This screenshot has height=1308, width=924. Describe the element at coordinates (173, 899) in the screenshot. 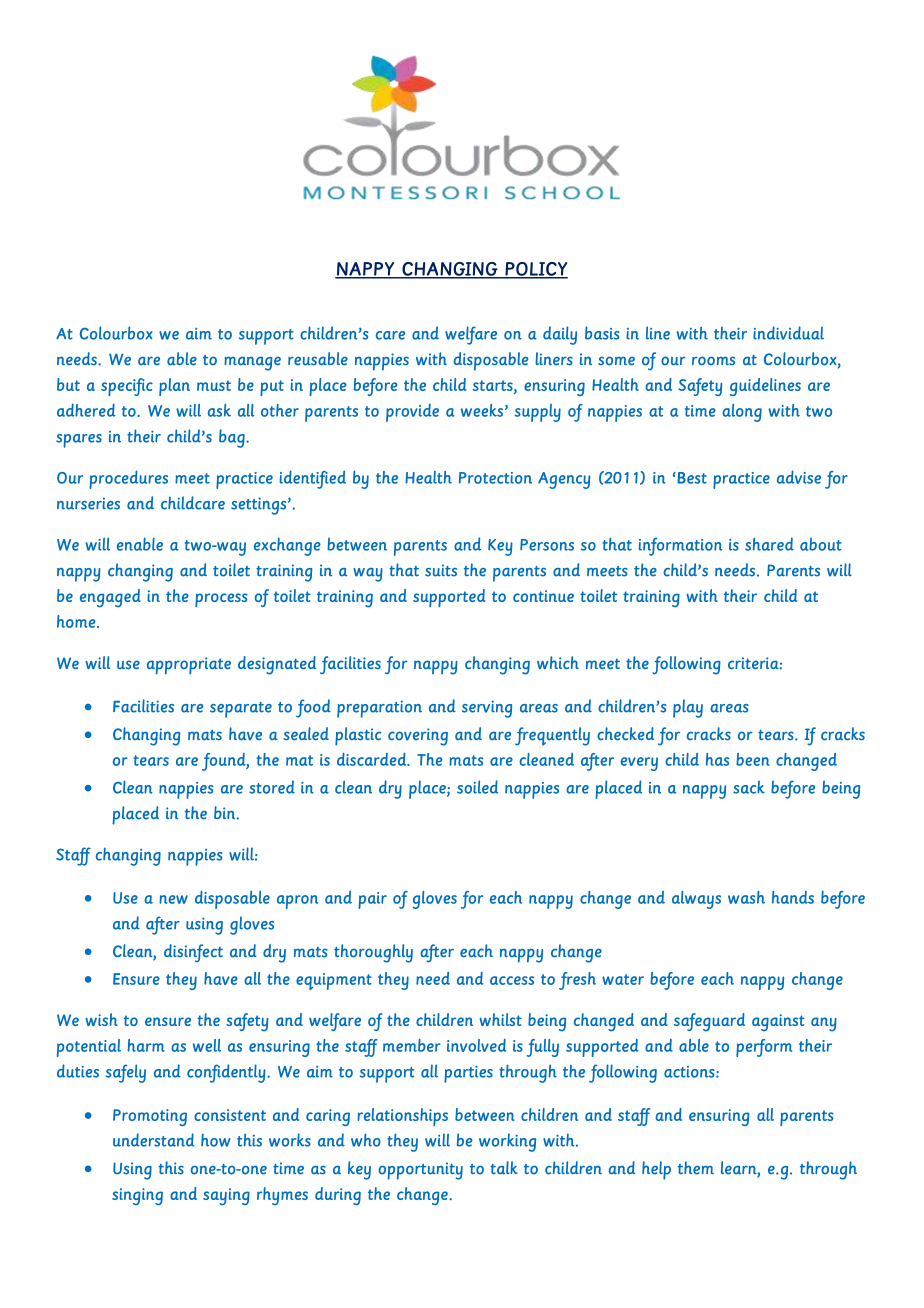

I see `new` at that location.
